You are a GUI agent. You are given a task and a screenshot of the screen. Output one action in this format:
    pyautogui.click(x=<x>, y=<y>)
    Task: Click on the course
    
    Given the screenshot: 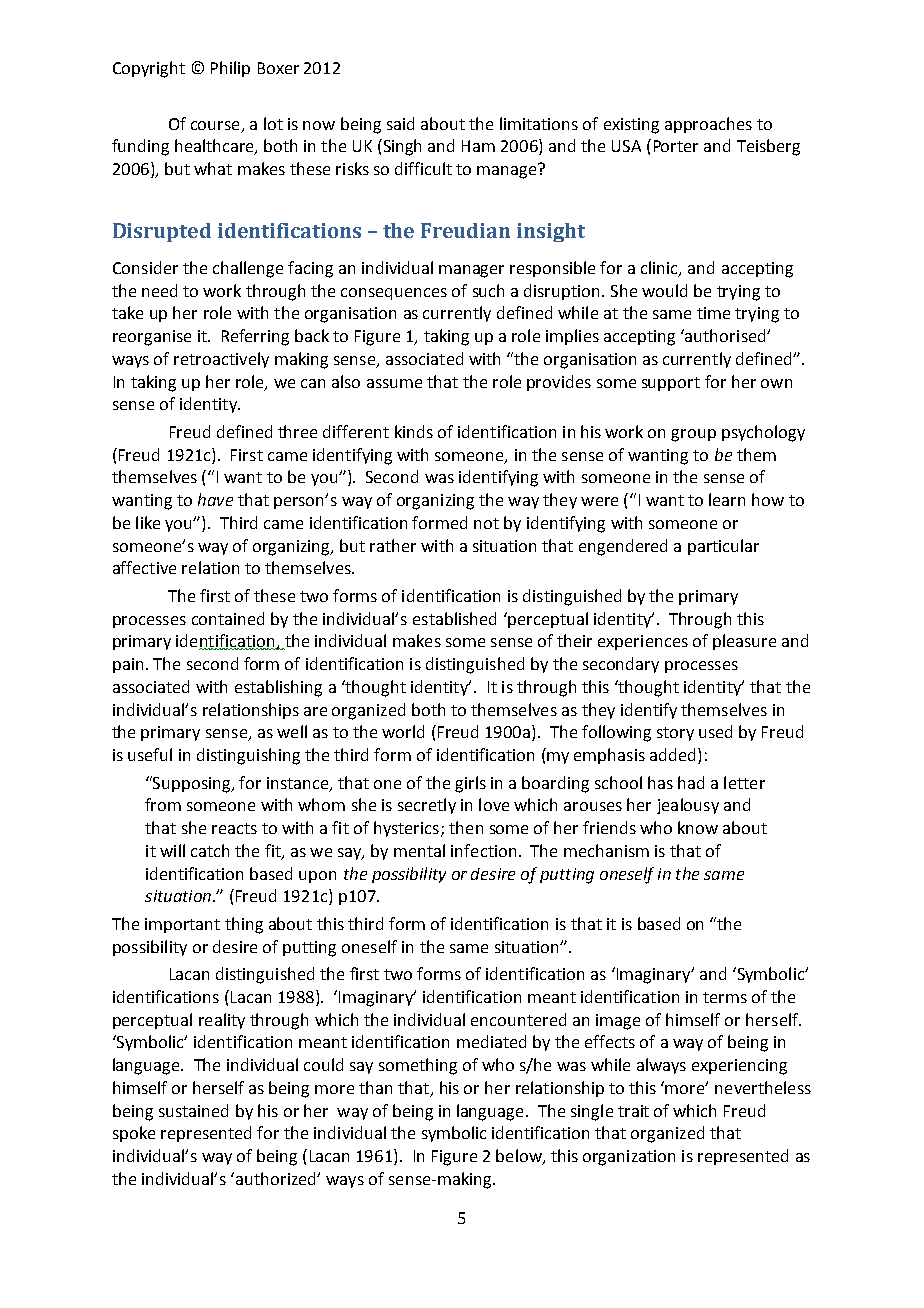 What is the action you would take?
    pyautogui.click(x=215, y=125)
